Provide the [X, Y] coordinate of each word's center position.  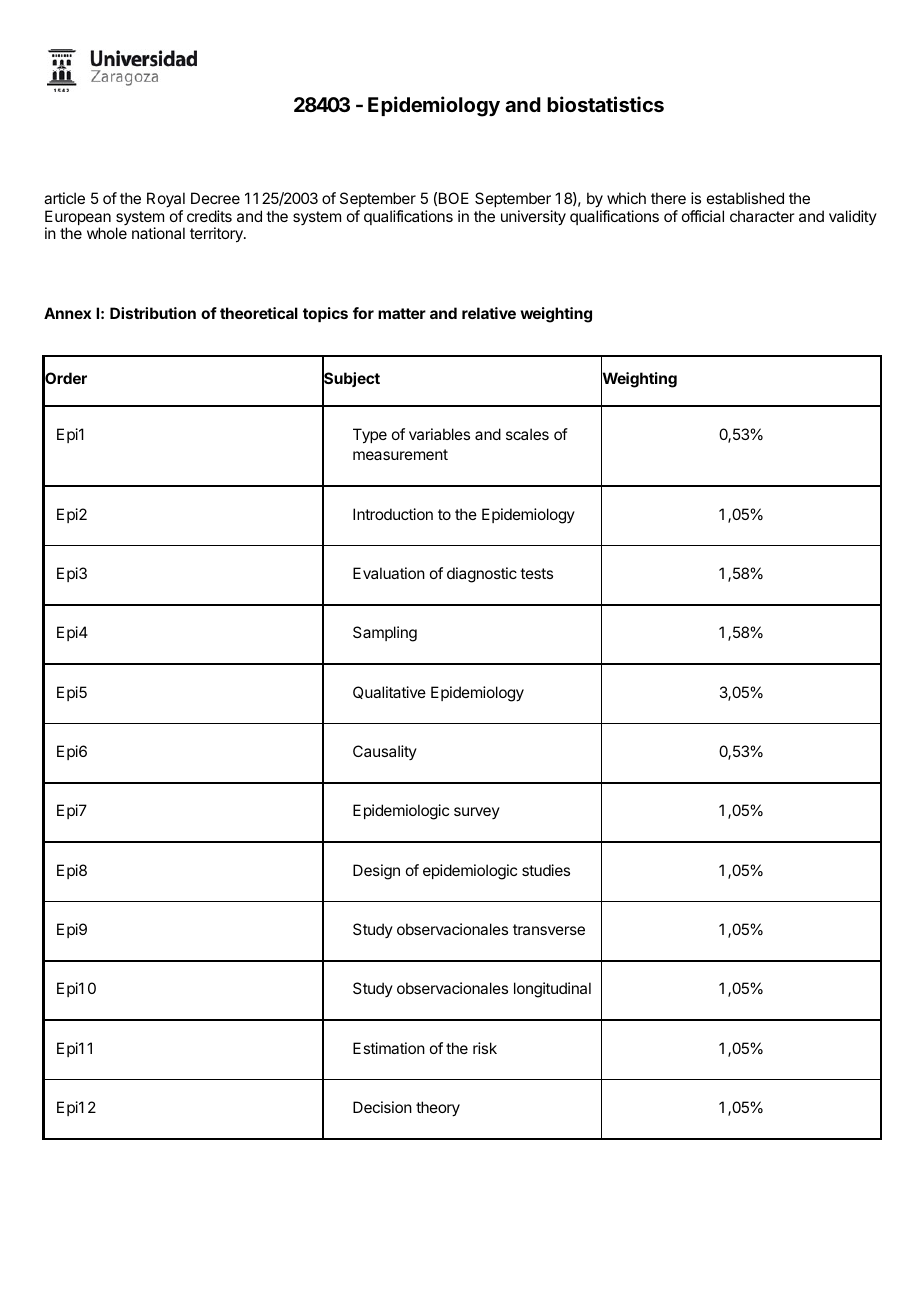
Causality [385, 752]
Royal [166, 200]
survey [477, 813]
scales [527, 434]
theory [438, 1109]
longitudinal [552, 990]
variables [439, 434]
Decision [382, 1107]
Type [370, 436]
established [745, 198]
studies [546, 870]
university [533, 218]
